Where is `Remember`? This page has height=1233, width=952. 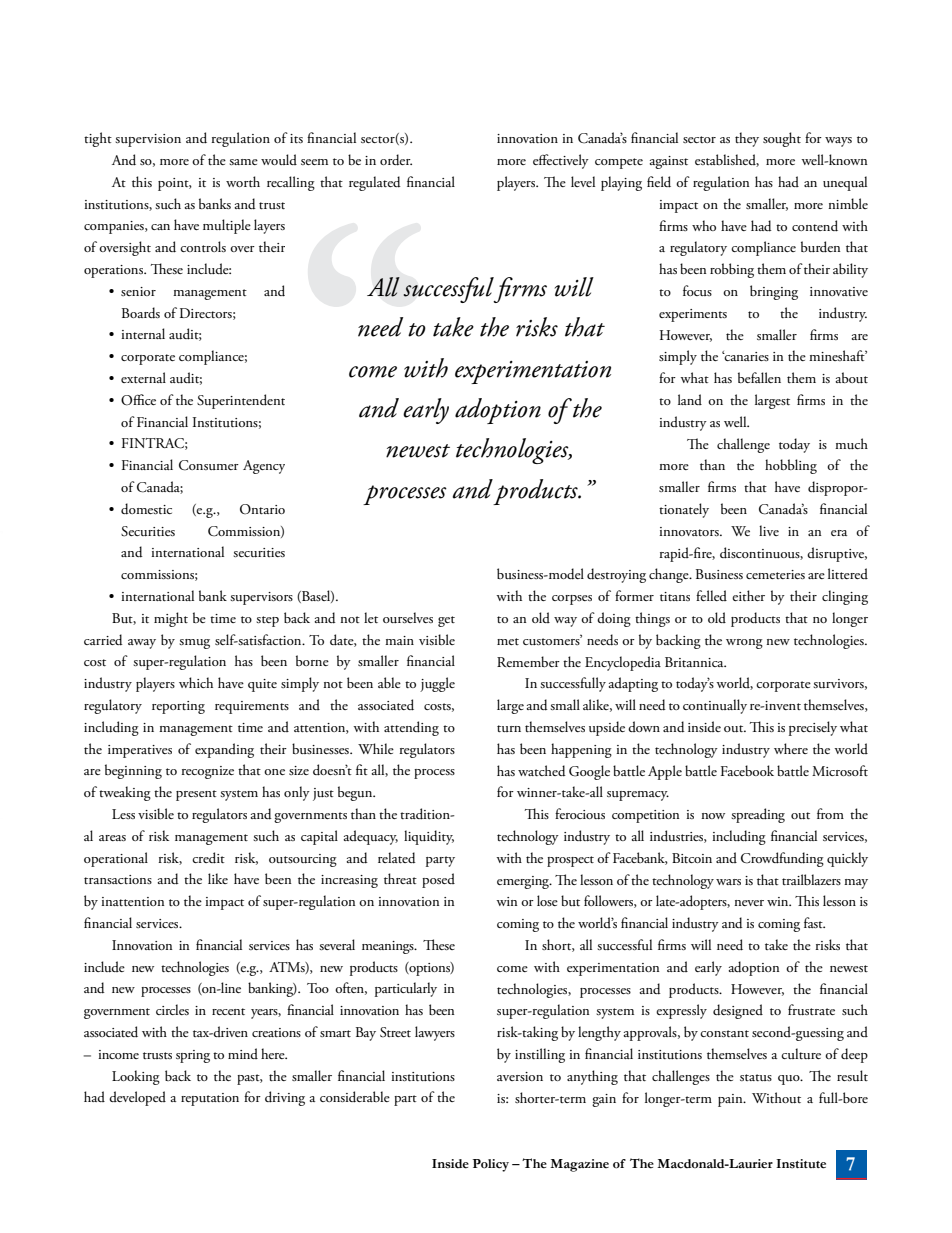 Remember is located at coordinates (528, 661).
